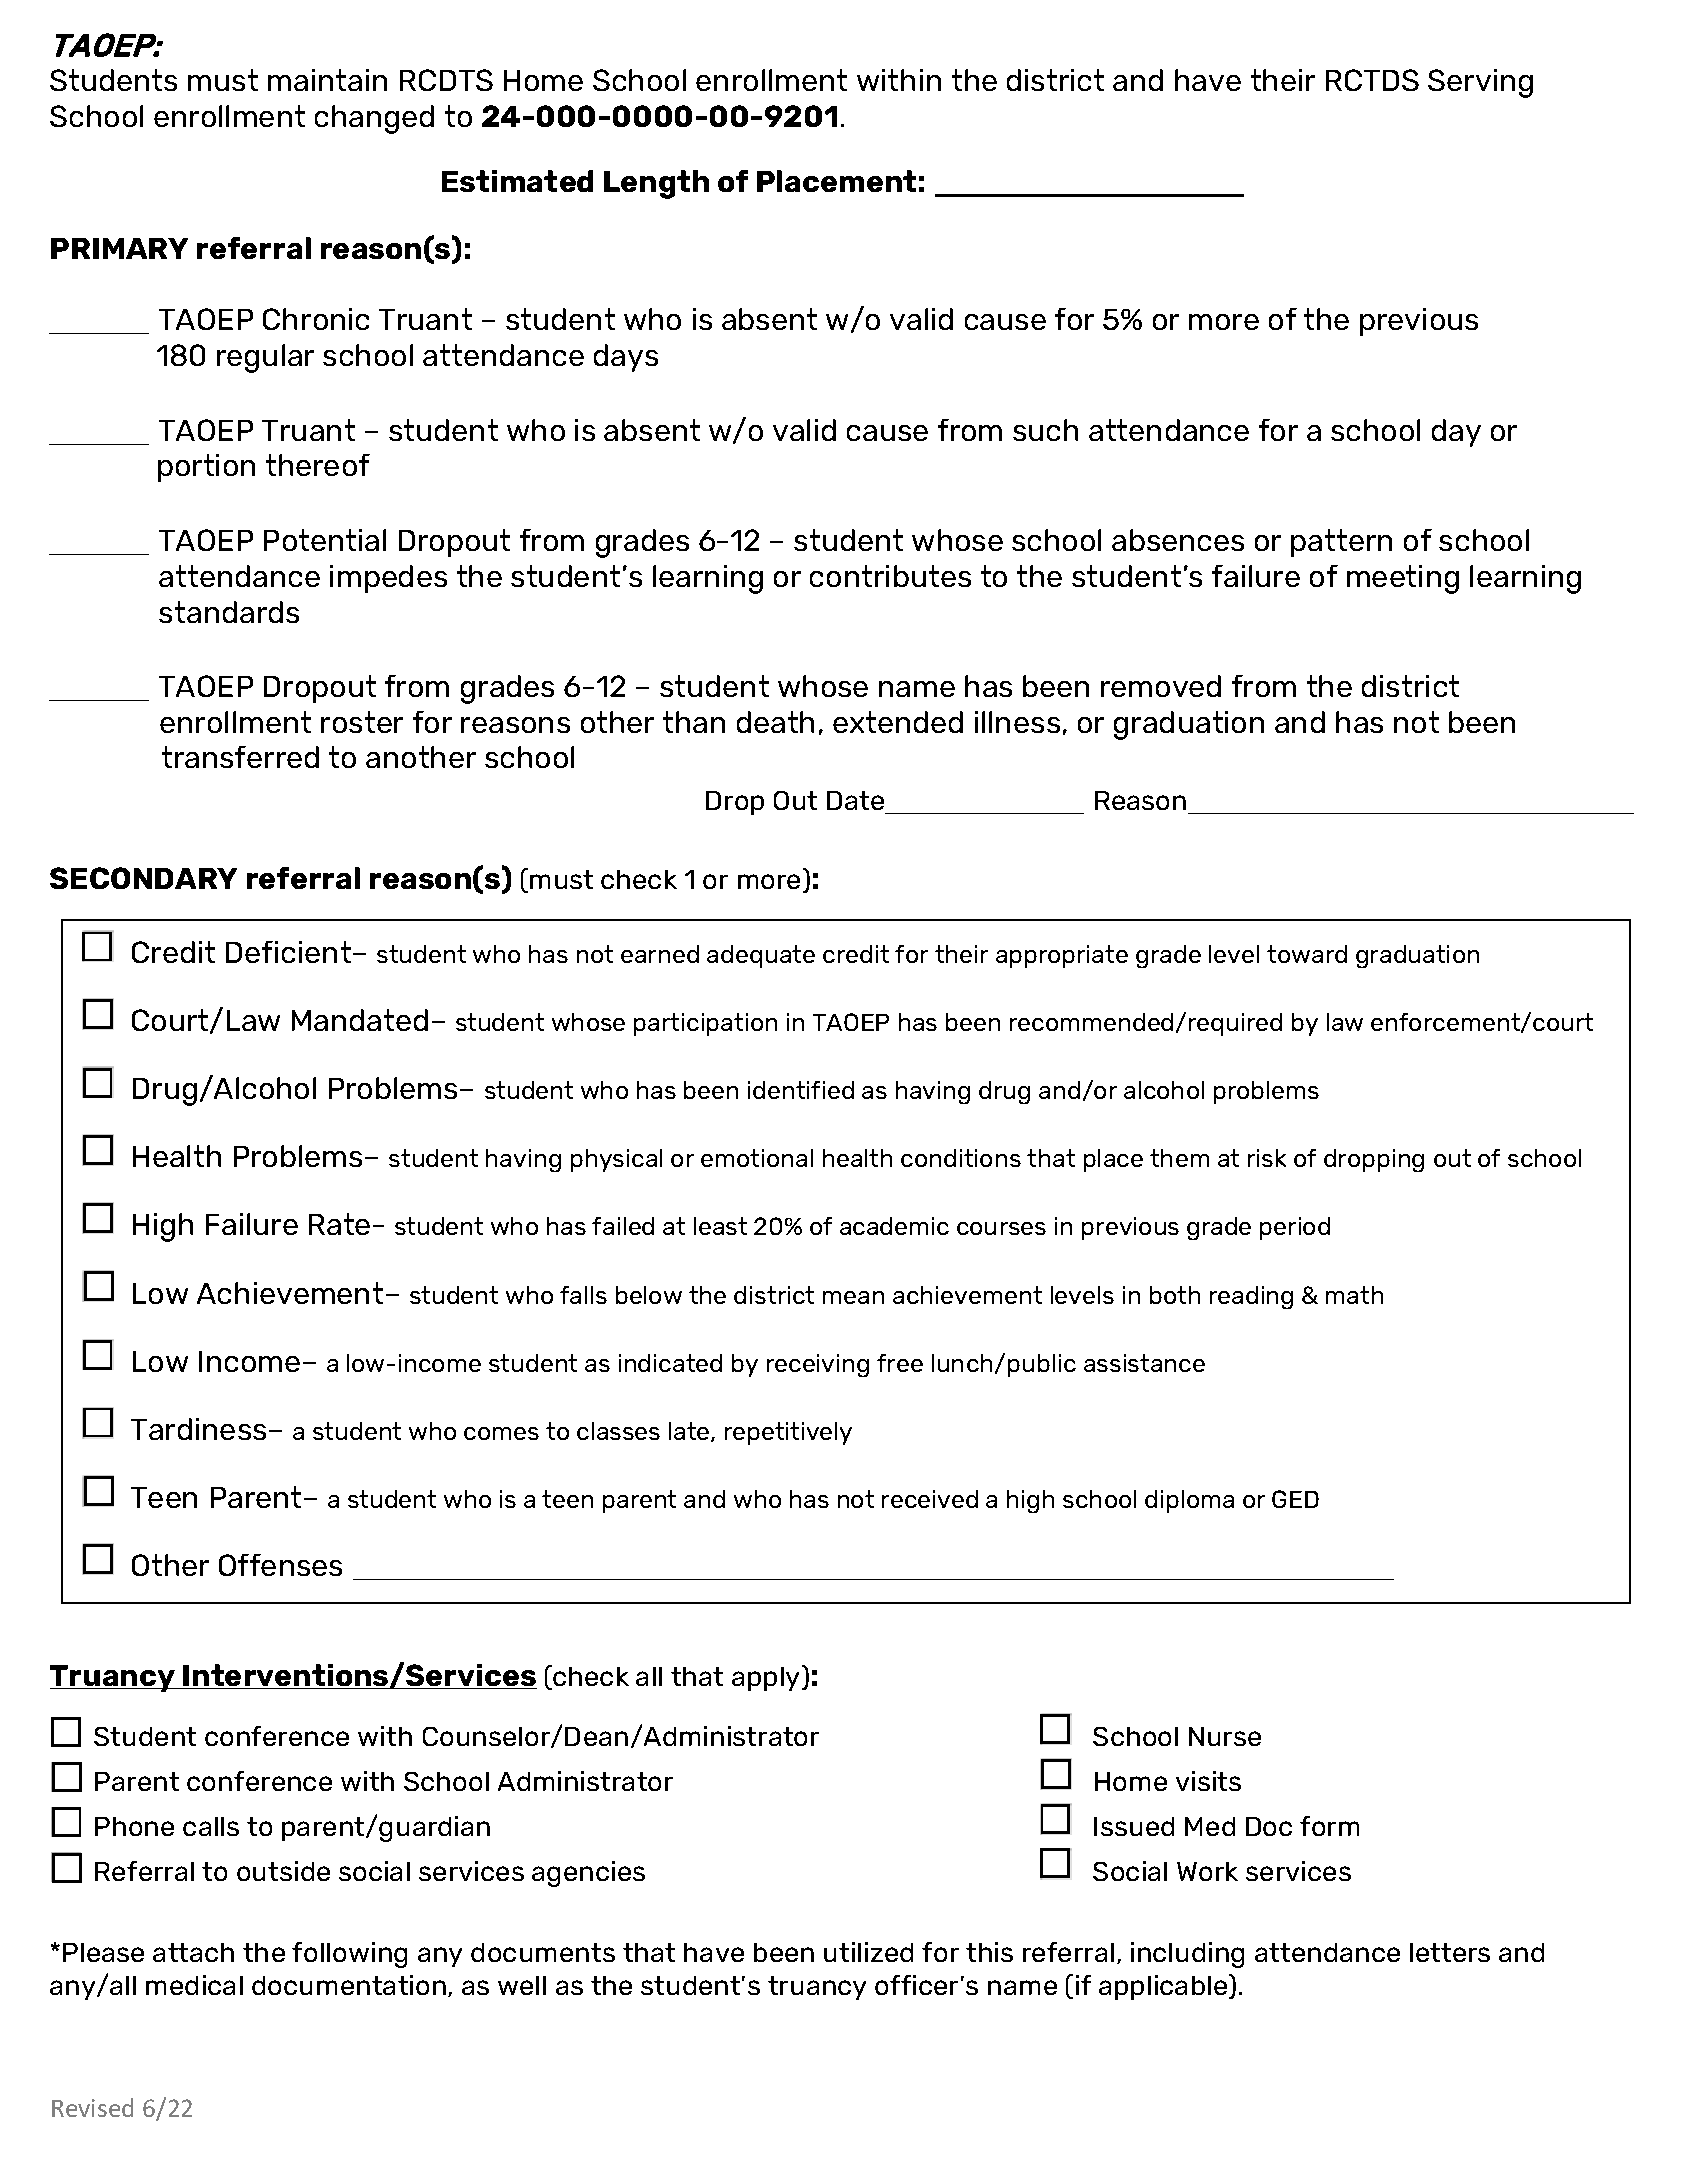 This screenshot has width=1684, height=2179. What do you see at coordinates (1267, 1158) in the screenshot?
I see `risk` at bounding box center [1267, 1158].
